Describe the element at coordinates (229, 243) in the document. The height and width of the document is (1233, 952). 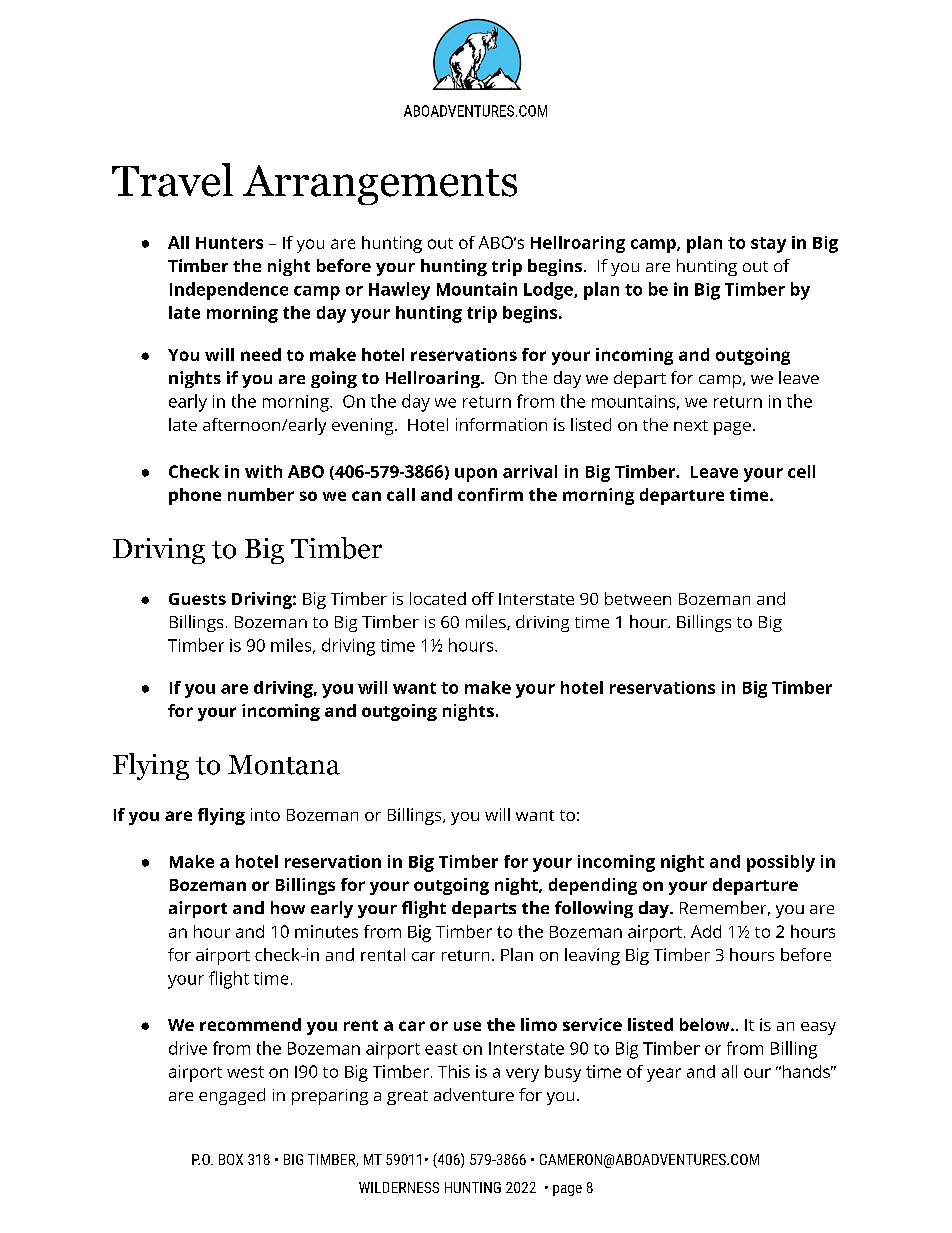
I see `Hunters` at that location.
